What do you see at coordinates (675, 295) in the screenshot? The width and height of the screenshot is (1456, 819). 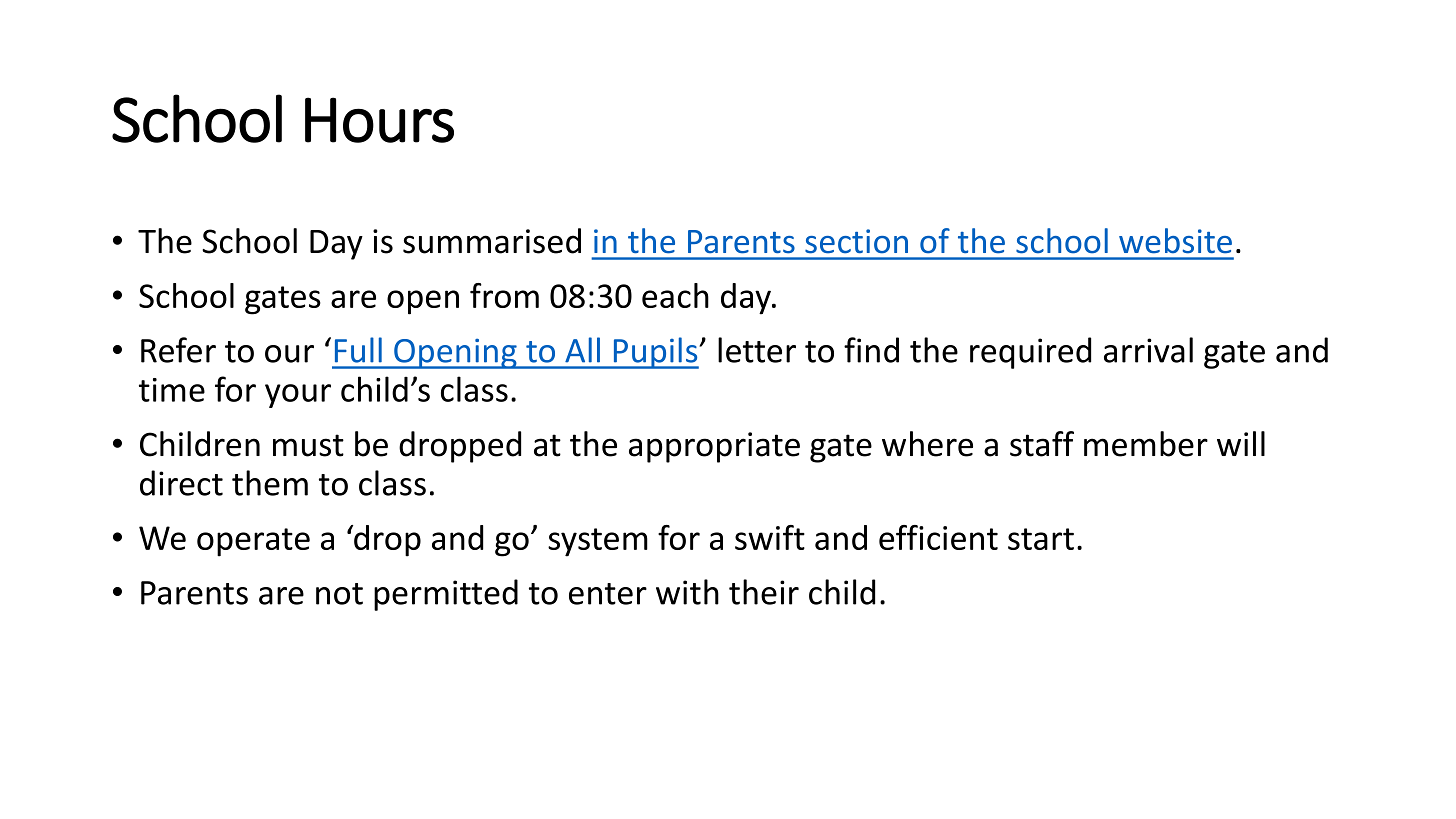 I see `each` at bounding box center [675, 295].
